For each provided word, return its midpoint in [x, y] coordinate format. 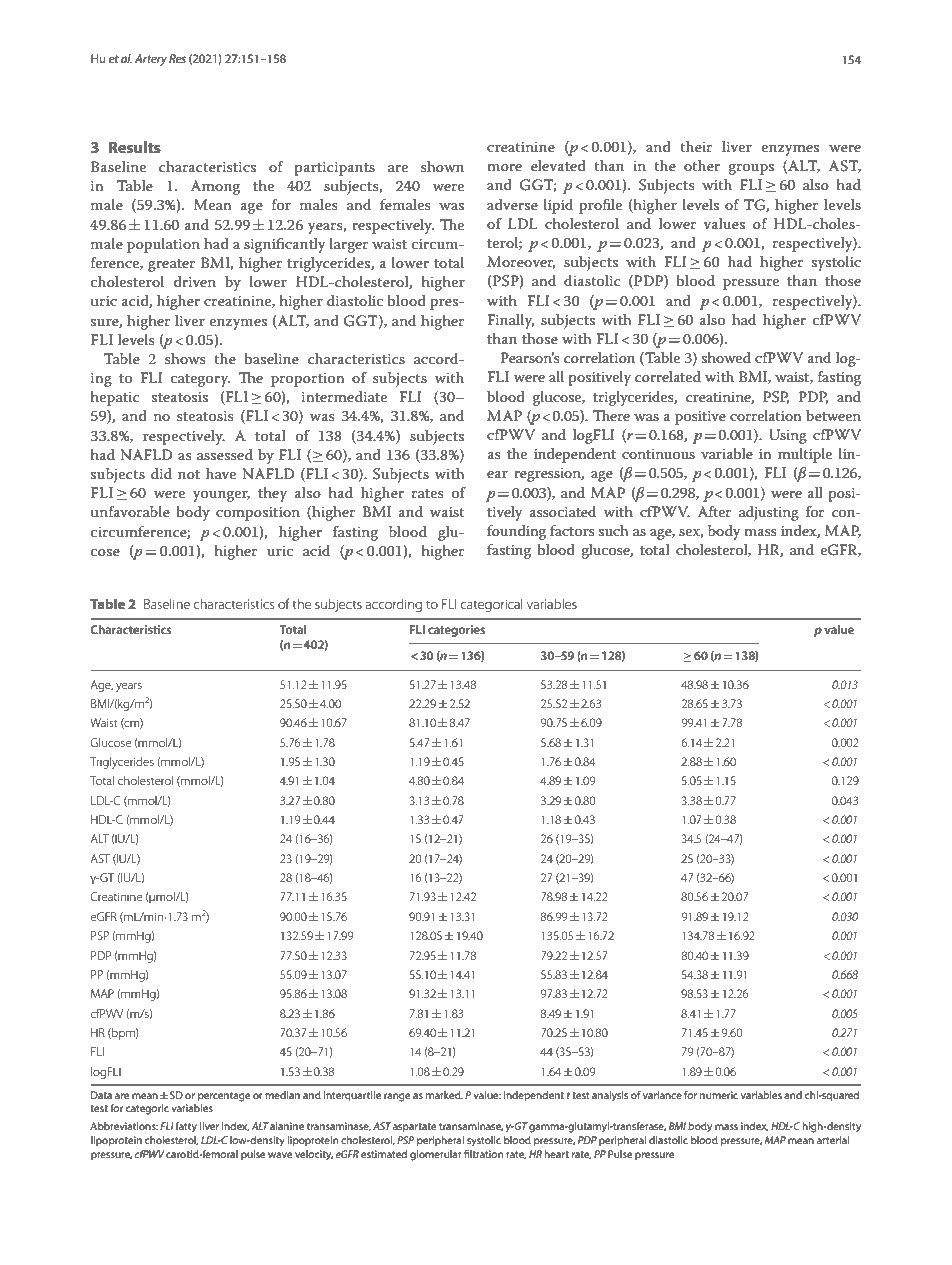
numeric [719, 1095]
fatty [186, 1127]
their [696, 146]
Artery [151, 60]
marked [444, 1095]
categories [456, 631]
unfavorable [130, 511]
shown [442, 166]
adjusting [769, 513]
